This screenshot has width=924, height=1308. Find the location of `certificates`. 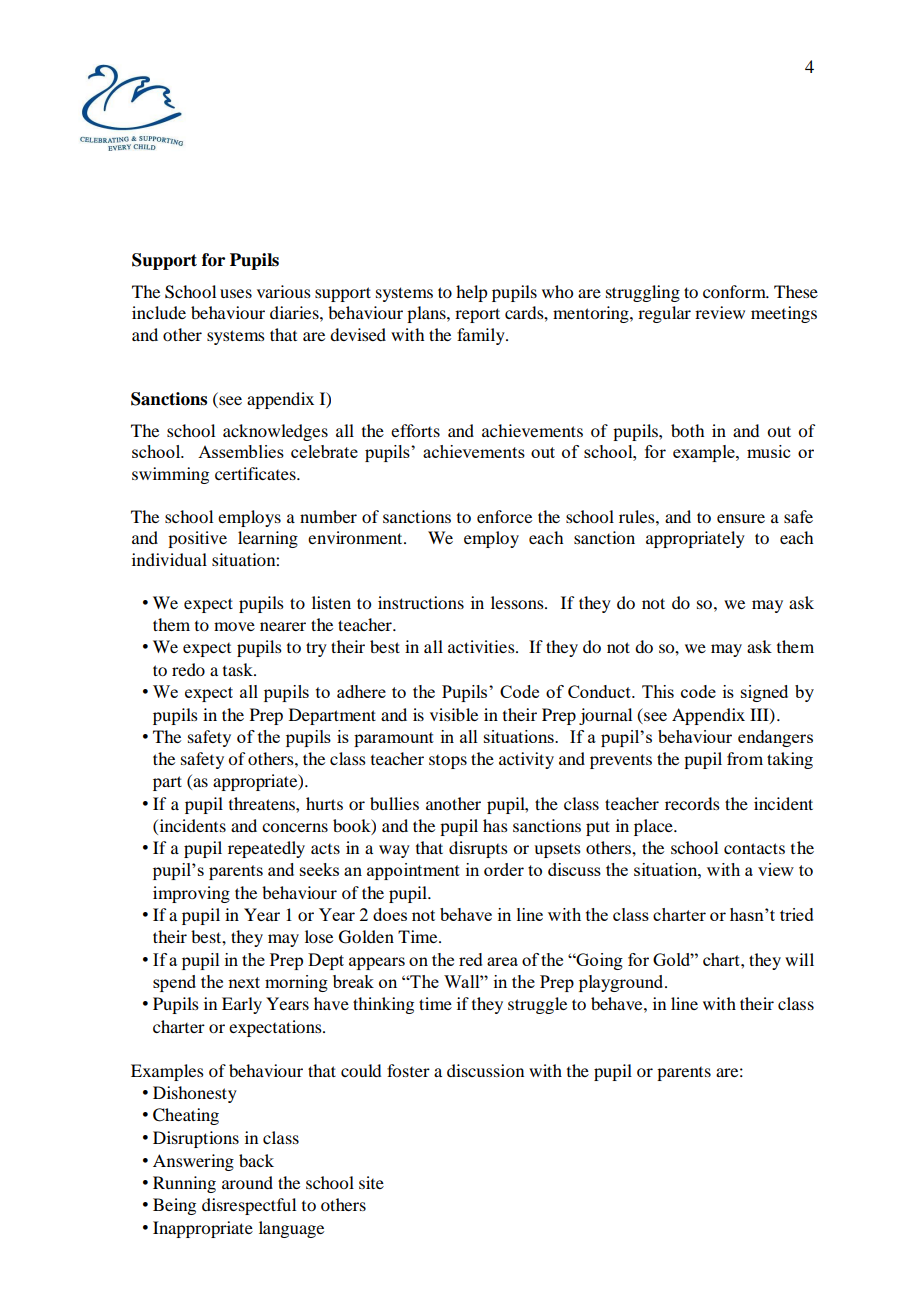

certificates is located at coordinates (256, 473).
